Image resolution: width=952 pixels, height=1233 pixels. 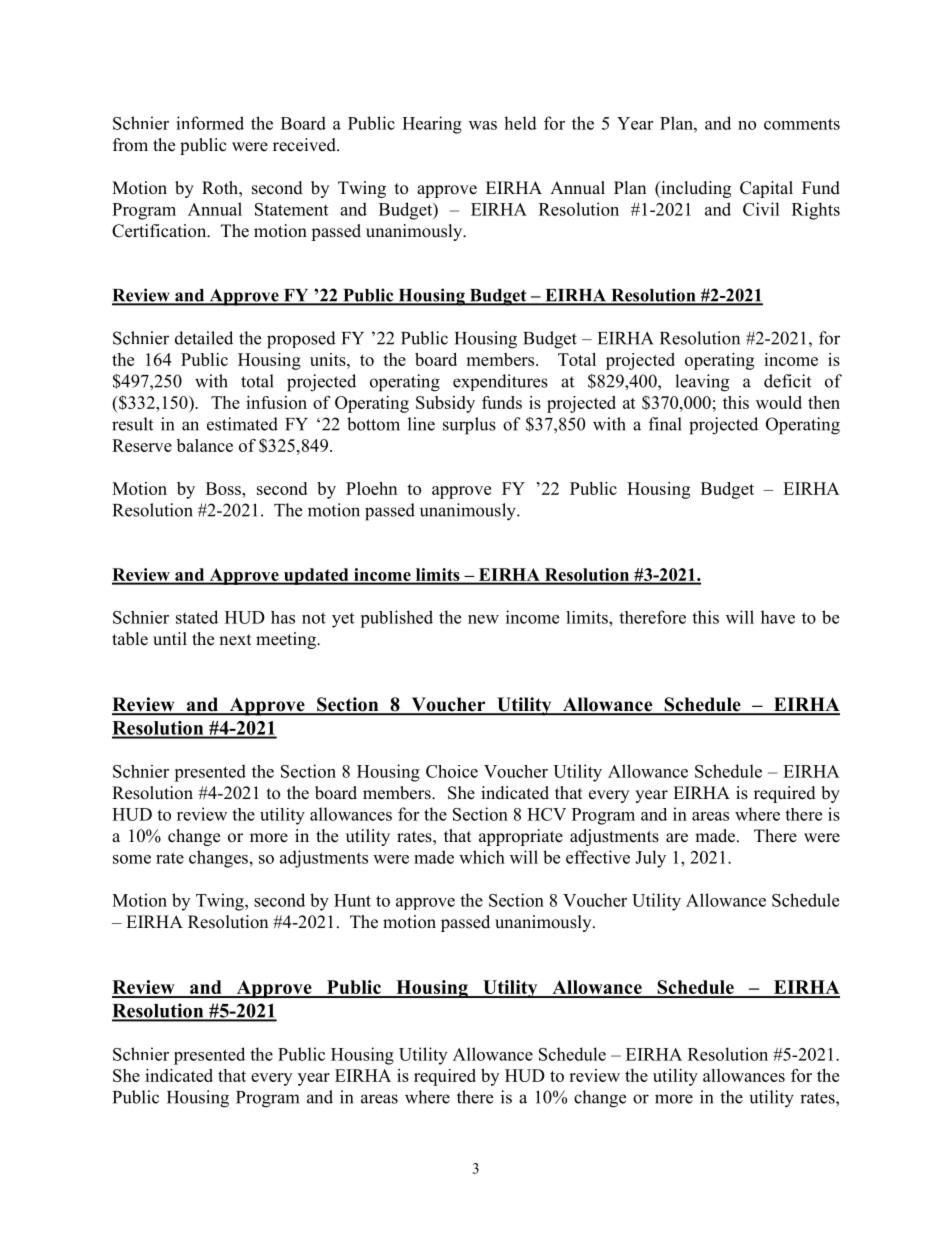 What do you see at coordinates (132, 859) in the image?
I see `some` at bounding box center [132, 859].
